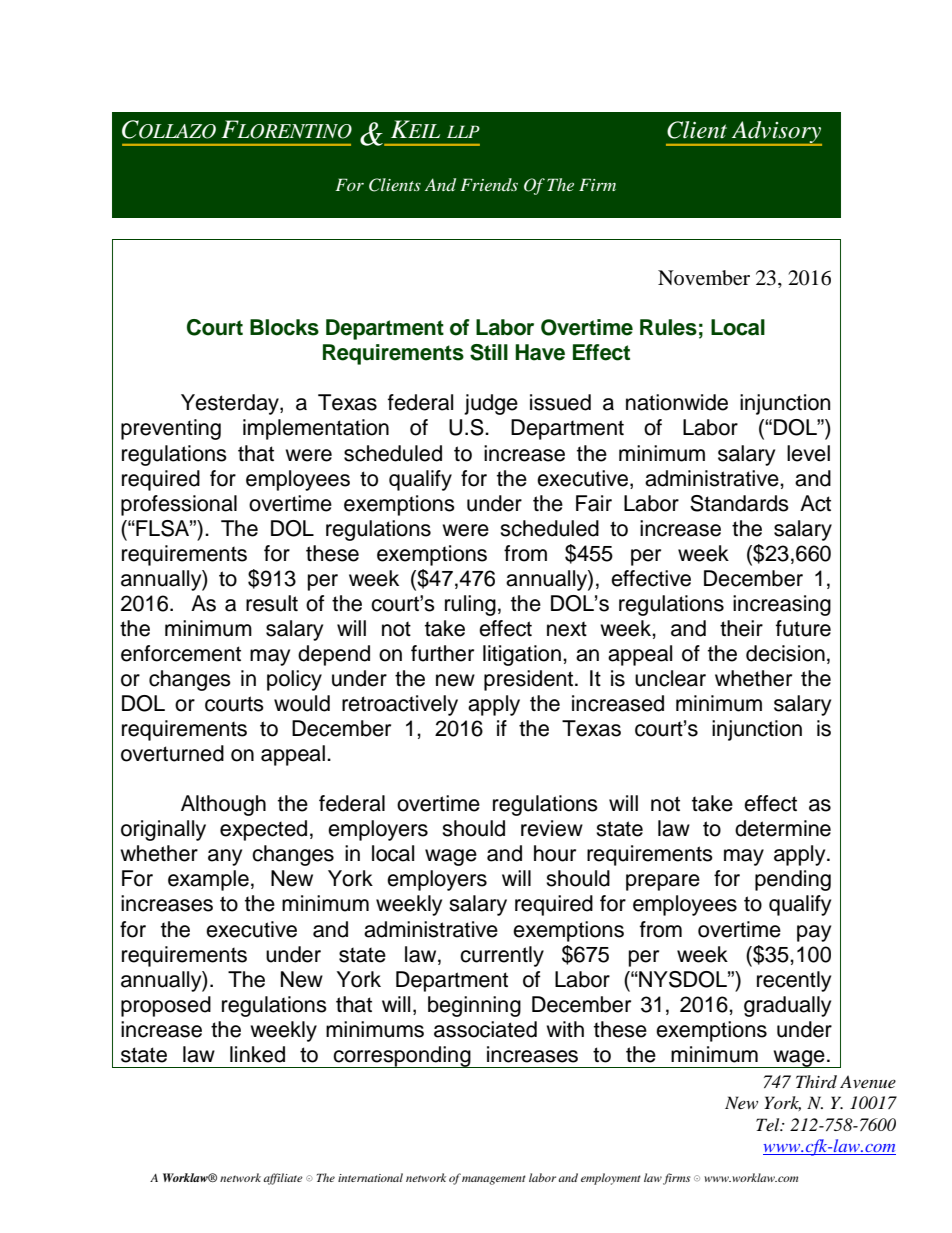 This image has height=1233, width=952. What do you see at coordinates (489, 184) in the image?
I see `Friends` at bounding box center [489, 184].
